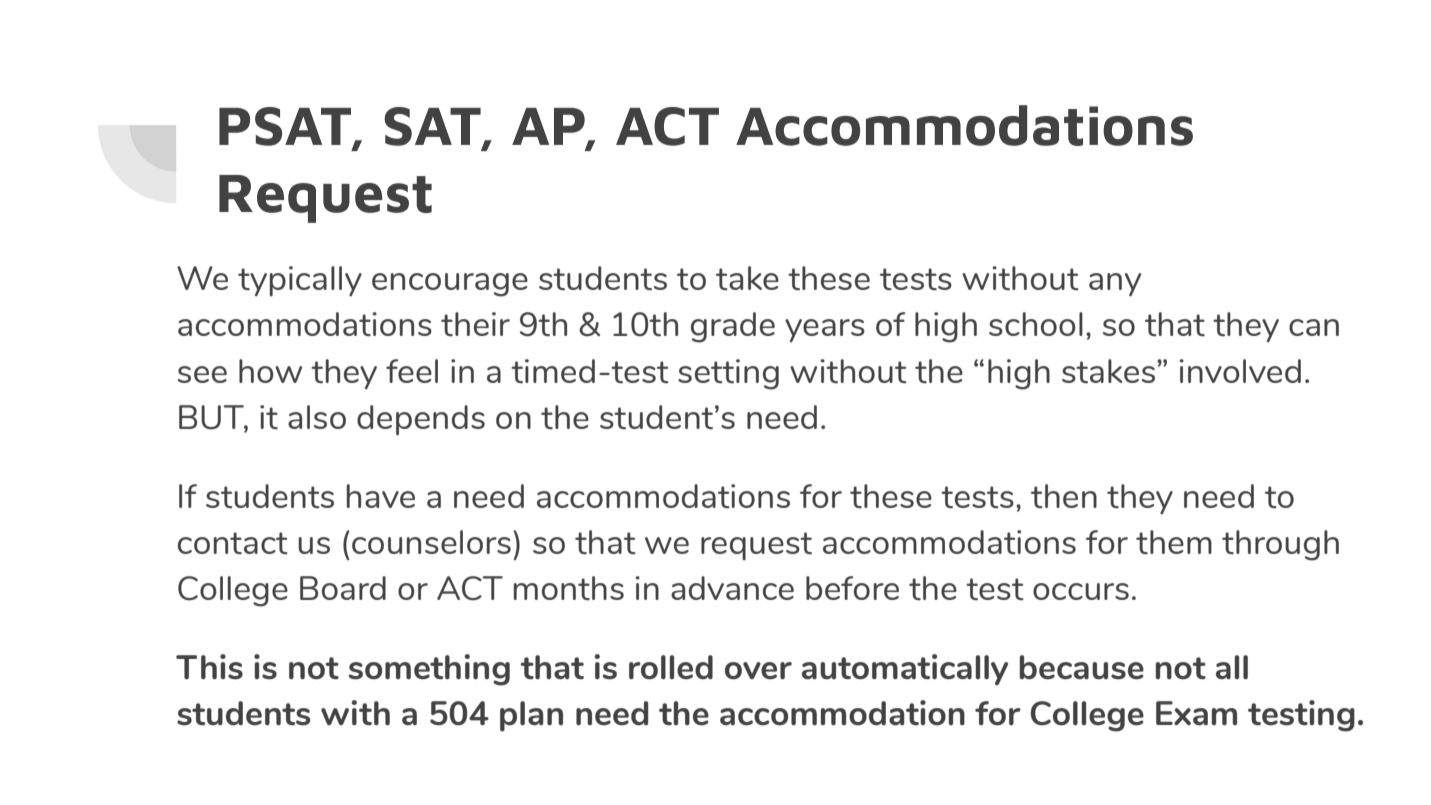 Image resolution: width=1431 pixels, height=805 pixels. Describe the element at coordinates (300, 281) in the image. I see `typically` at that location.
